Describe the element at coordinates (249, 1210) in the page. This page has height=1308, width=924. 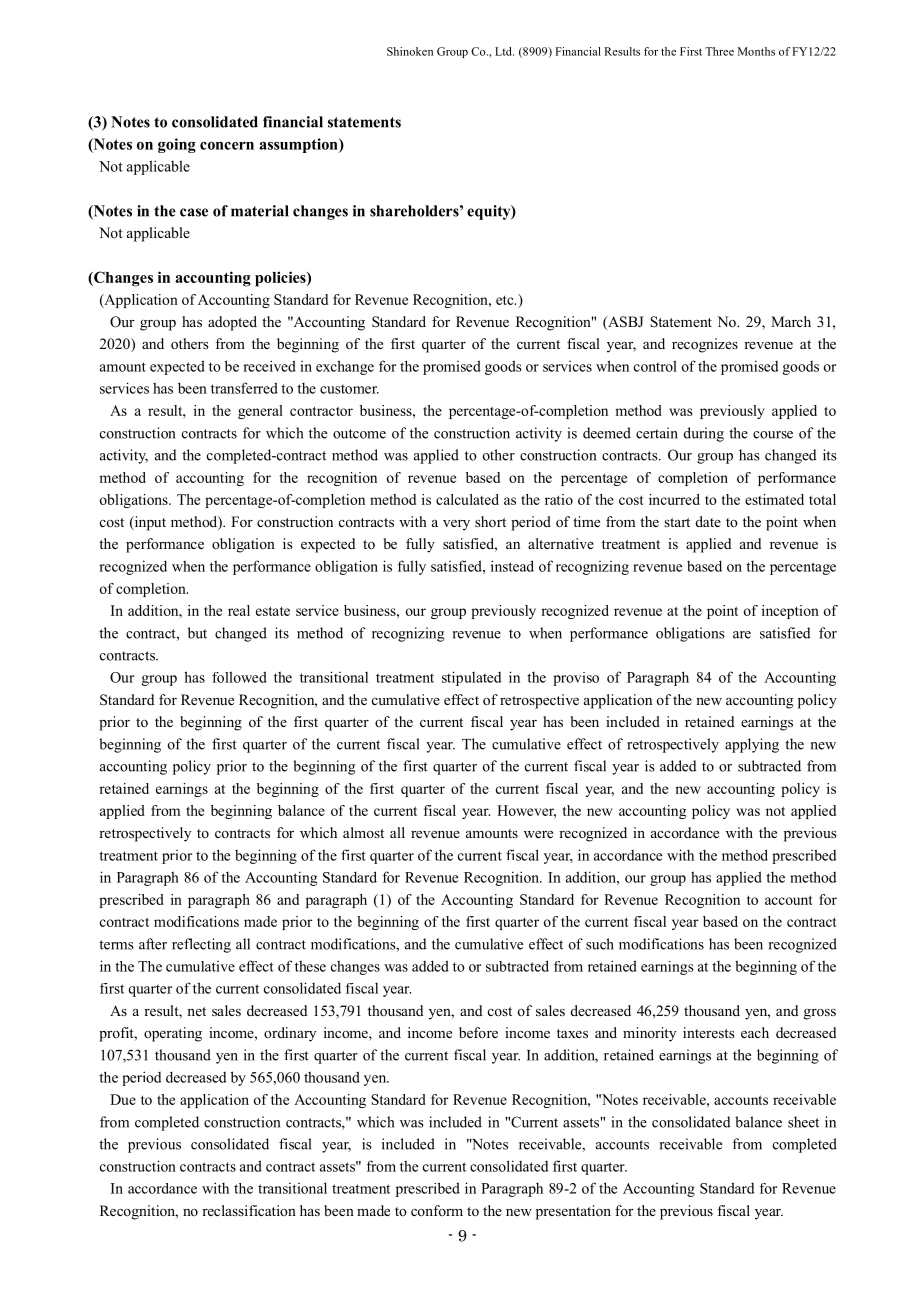
I see `reclassification` at that location.
